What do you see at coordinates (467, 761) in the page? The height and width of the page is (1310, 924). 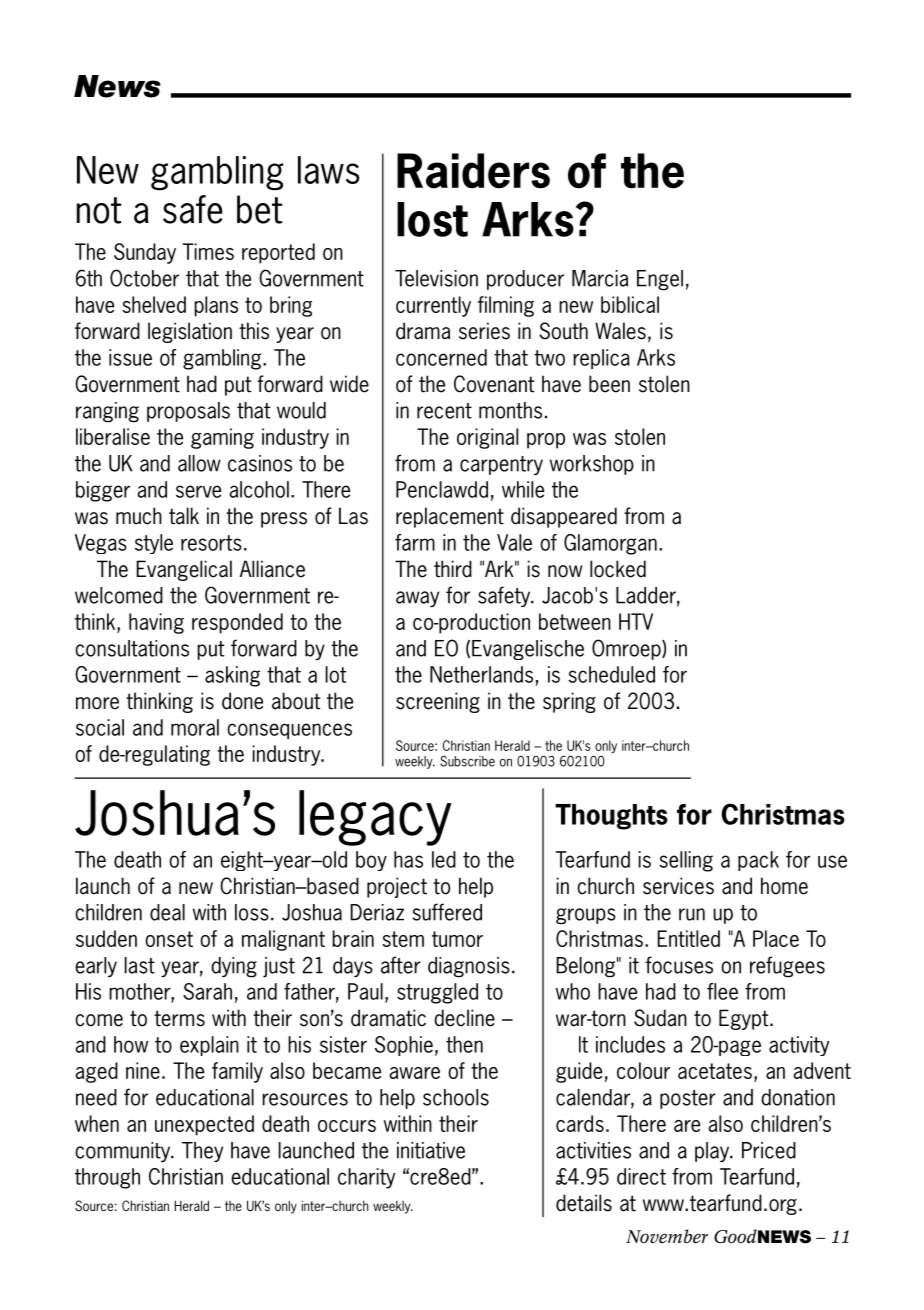 I see `Subscribe` at bounding box center [467, 761].
